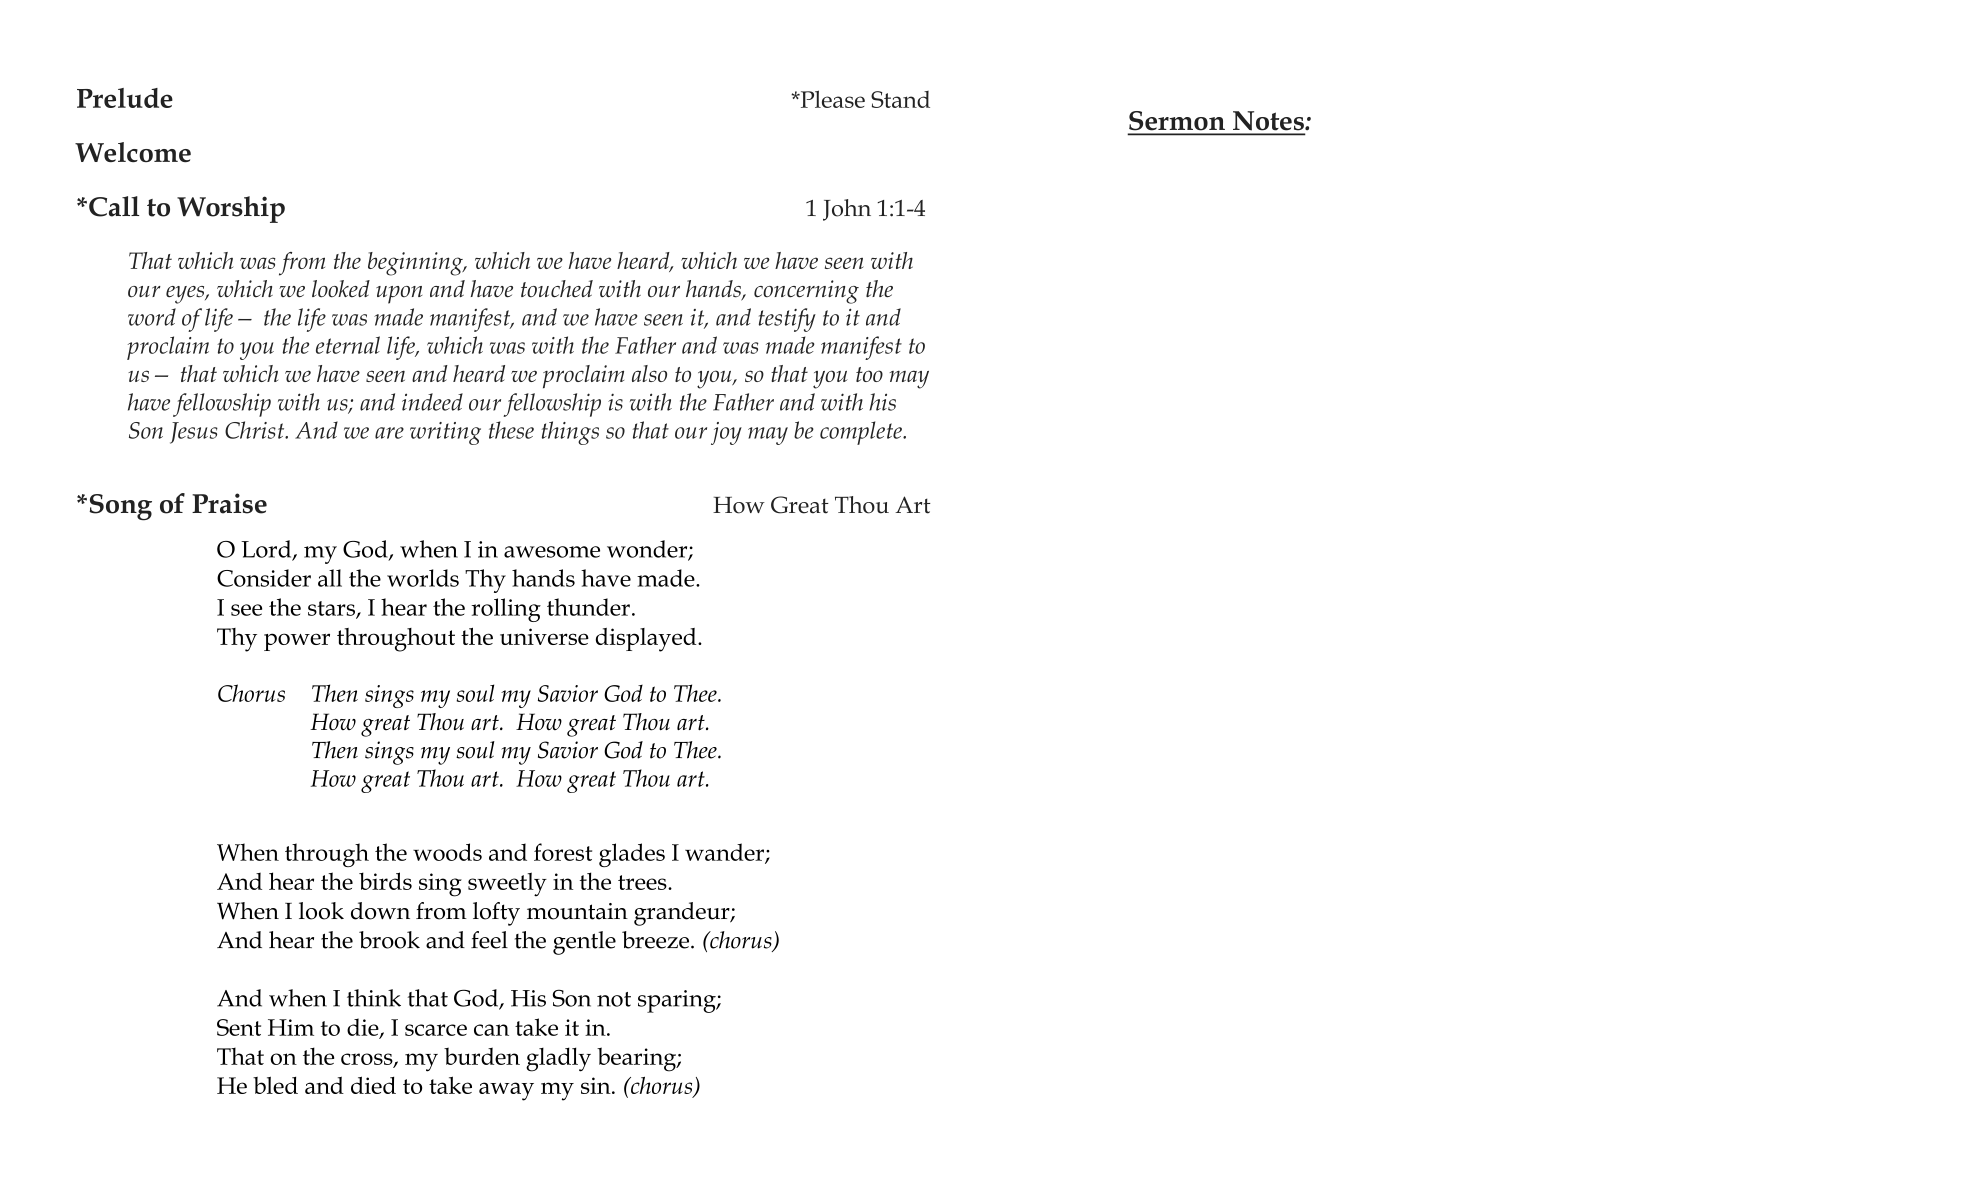  I want to click on Jesus, so click(194, 433).
